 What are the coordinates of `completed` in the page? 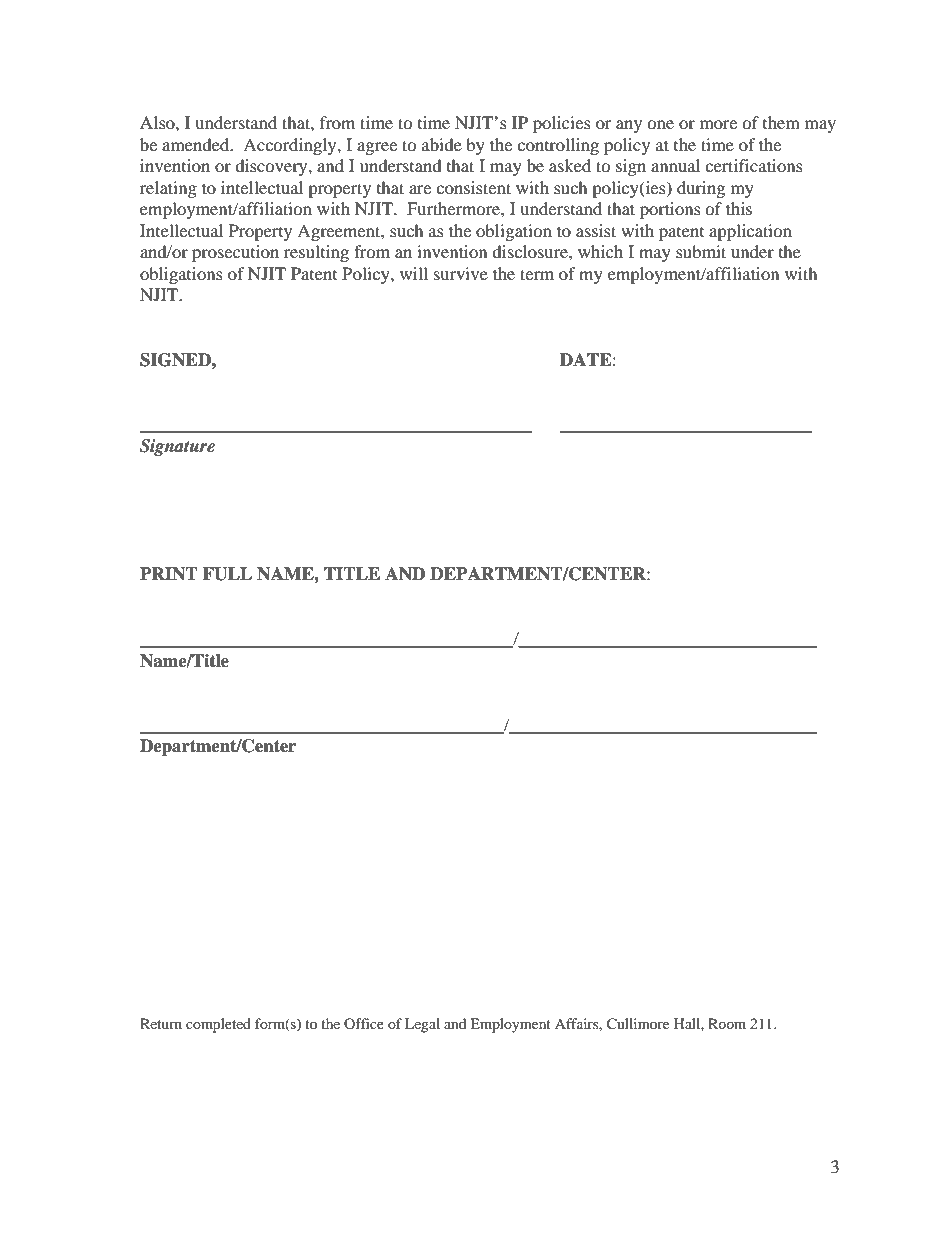 It's located at (218, 1025).
